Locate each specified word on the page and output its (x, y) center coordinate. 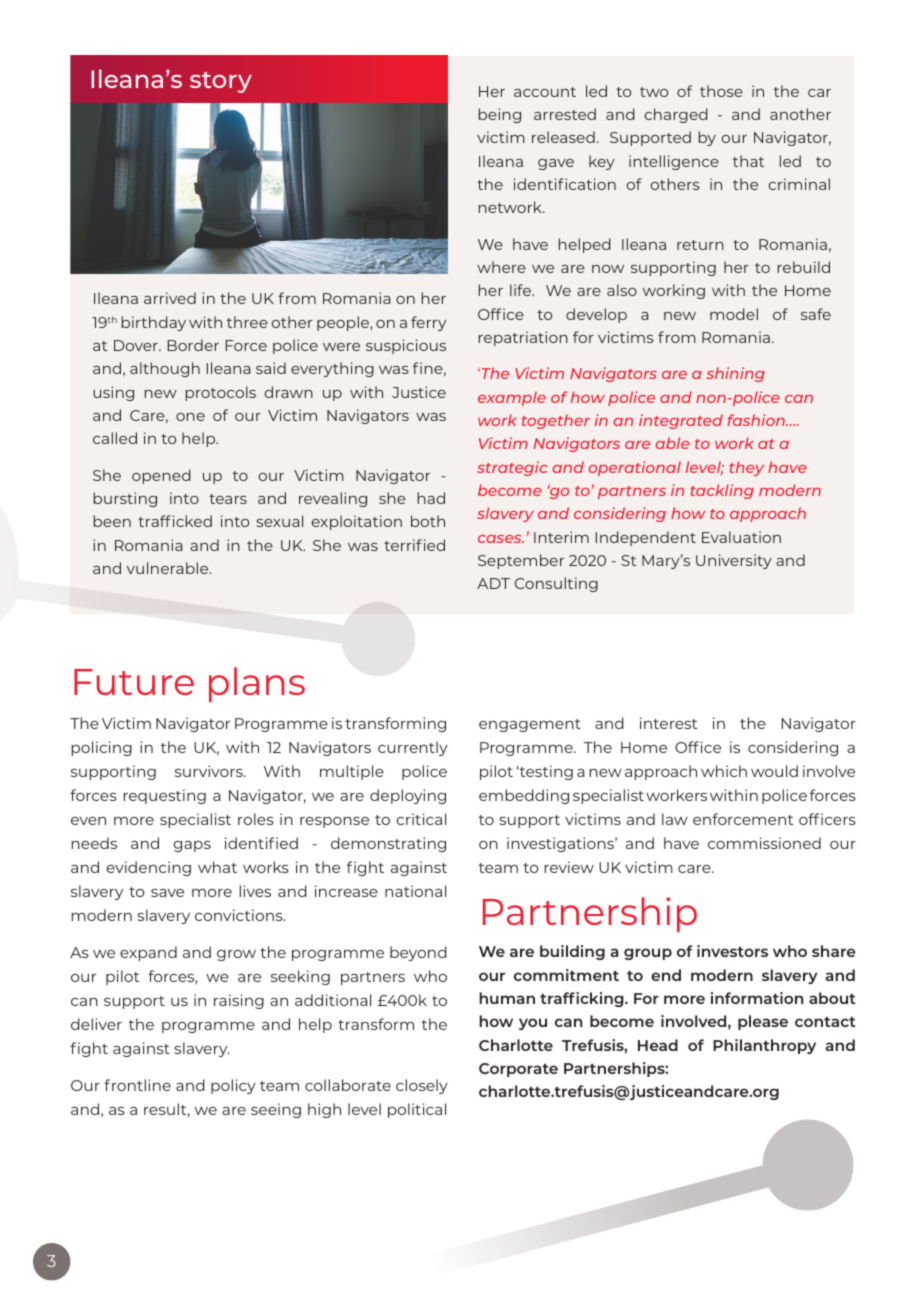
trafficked (175, 521)
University (734, 561)
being (500, 115)
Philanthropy (764, 1046)
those (721, 91)
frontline (137, 1085)
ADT (493, 583)
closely (422, 1086)
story (221, 82)
